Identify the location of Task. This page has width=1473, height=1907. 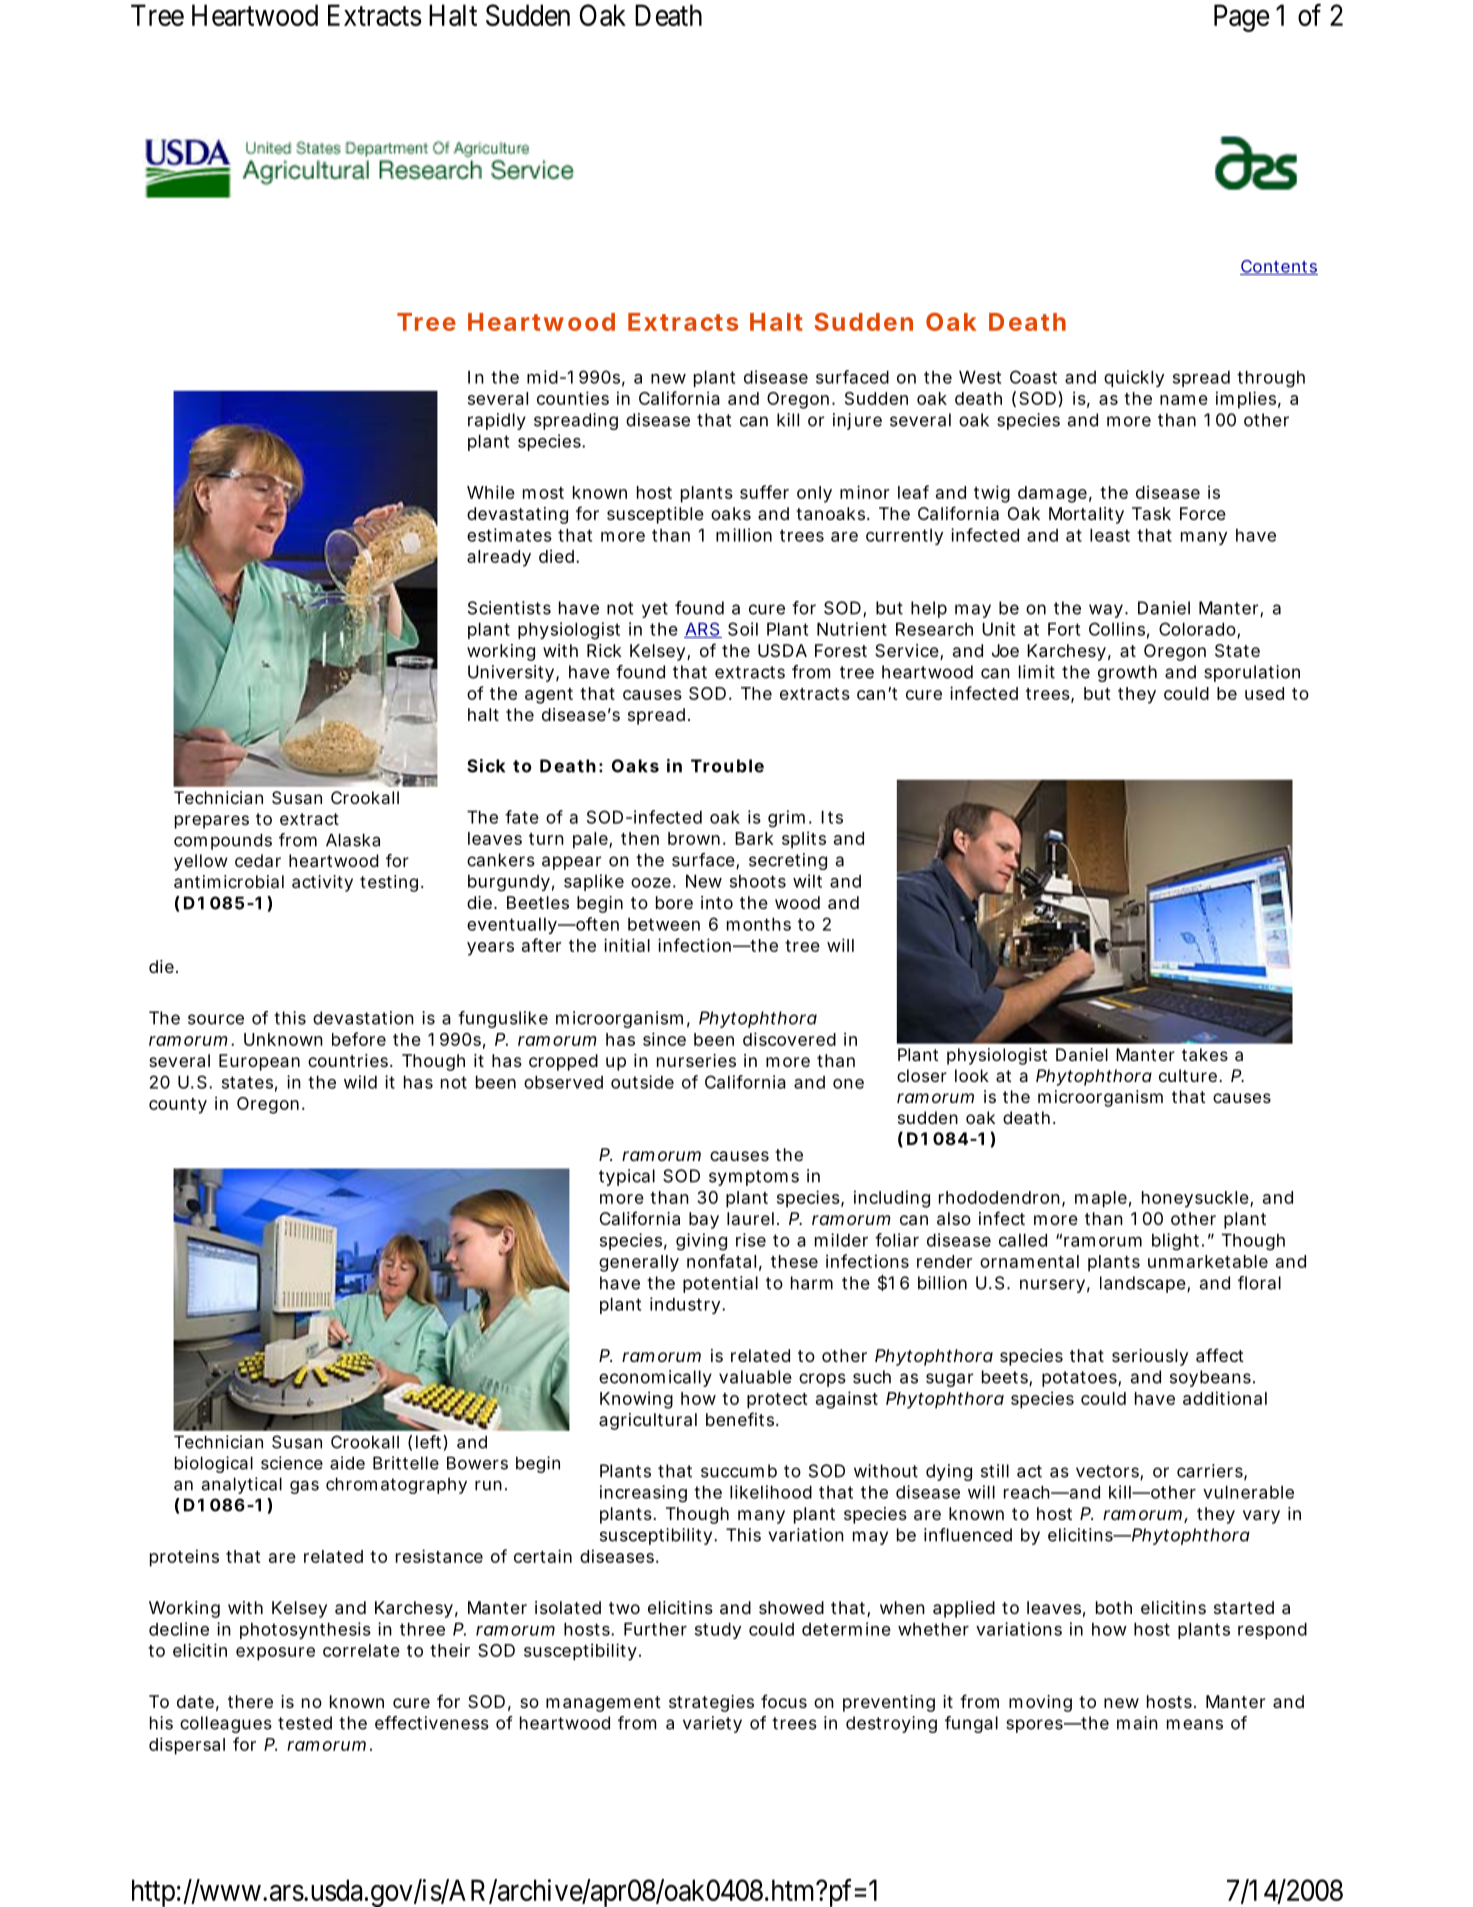
(1151, 513).
